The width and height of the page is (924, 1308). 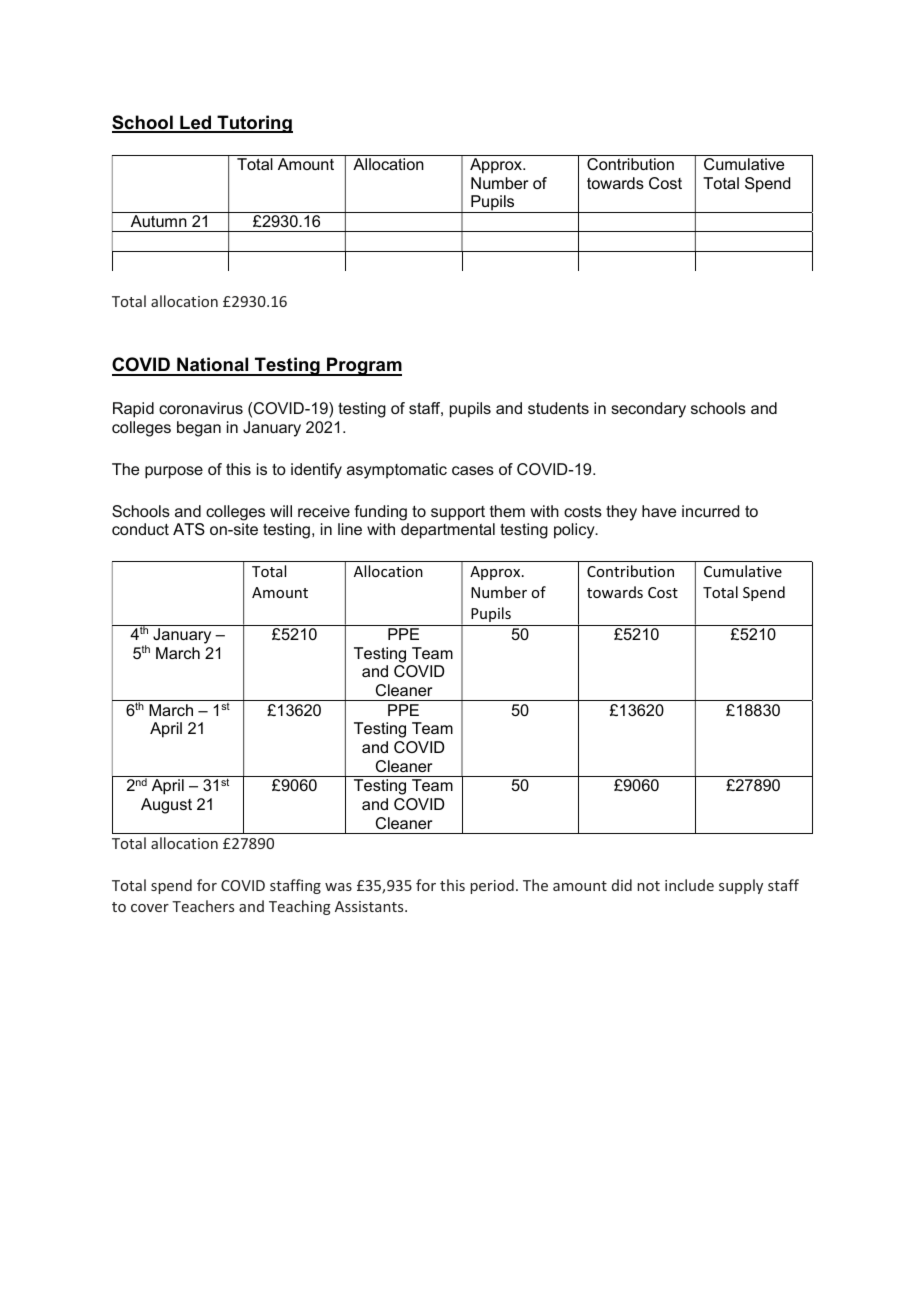 What do you see at coordinates (492, 886) in the page?
I see `period` at bounding box center [492, 886].
